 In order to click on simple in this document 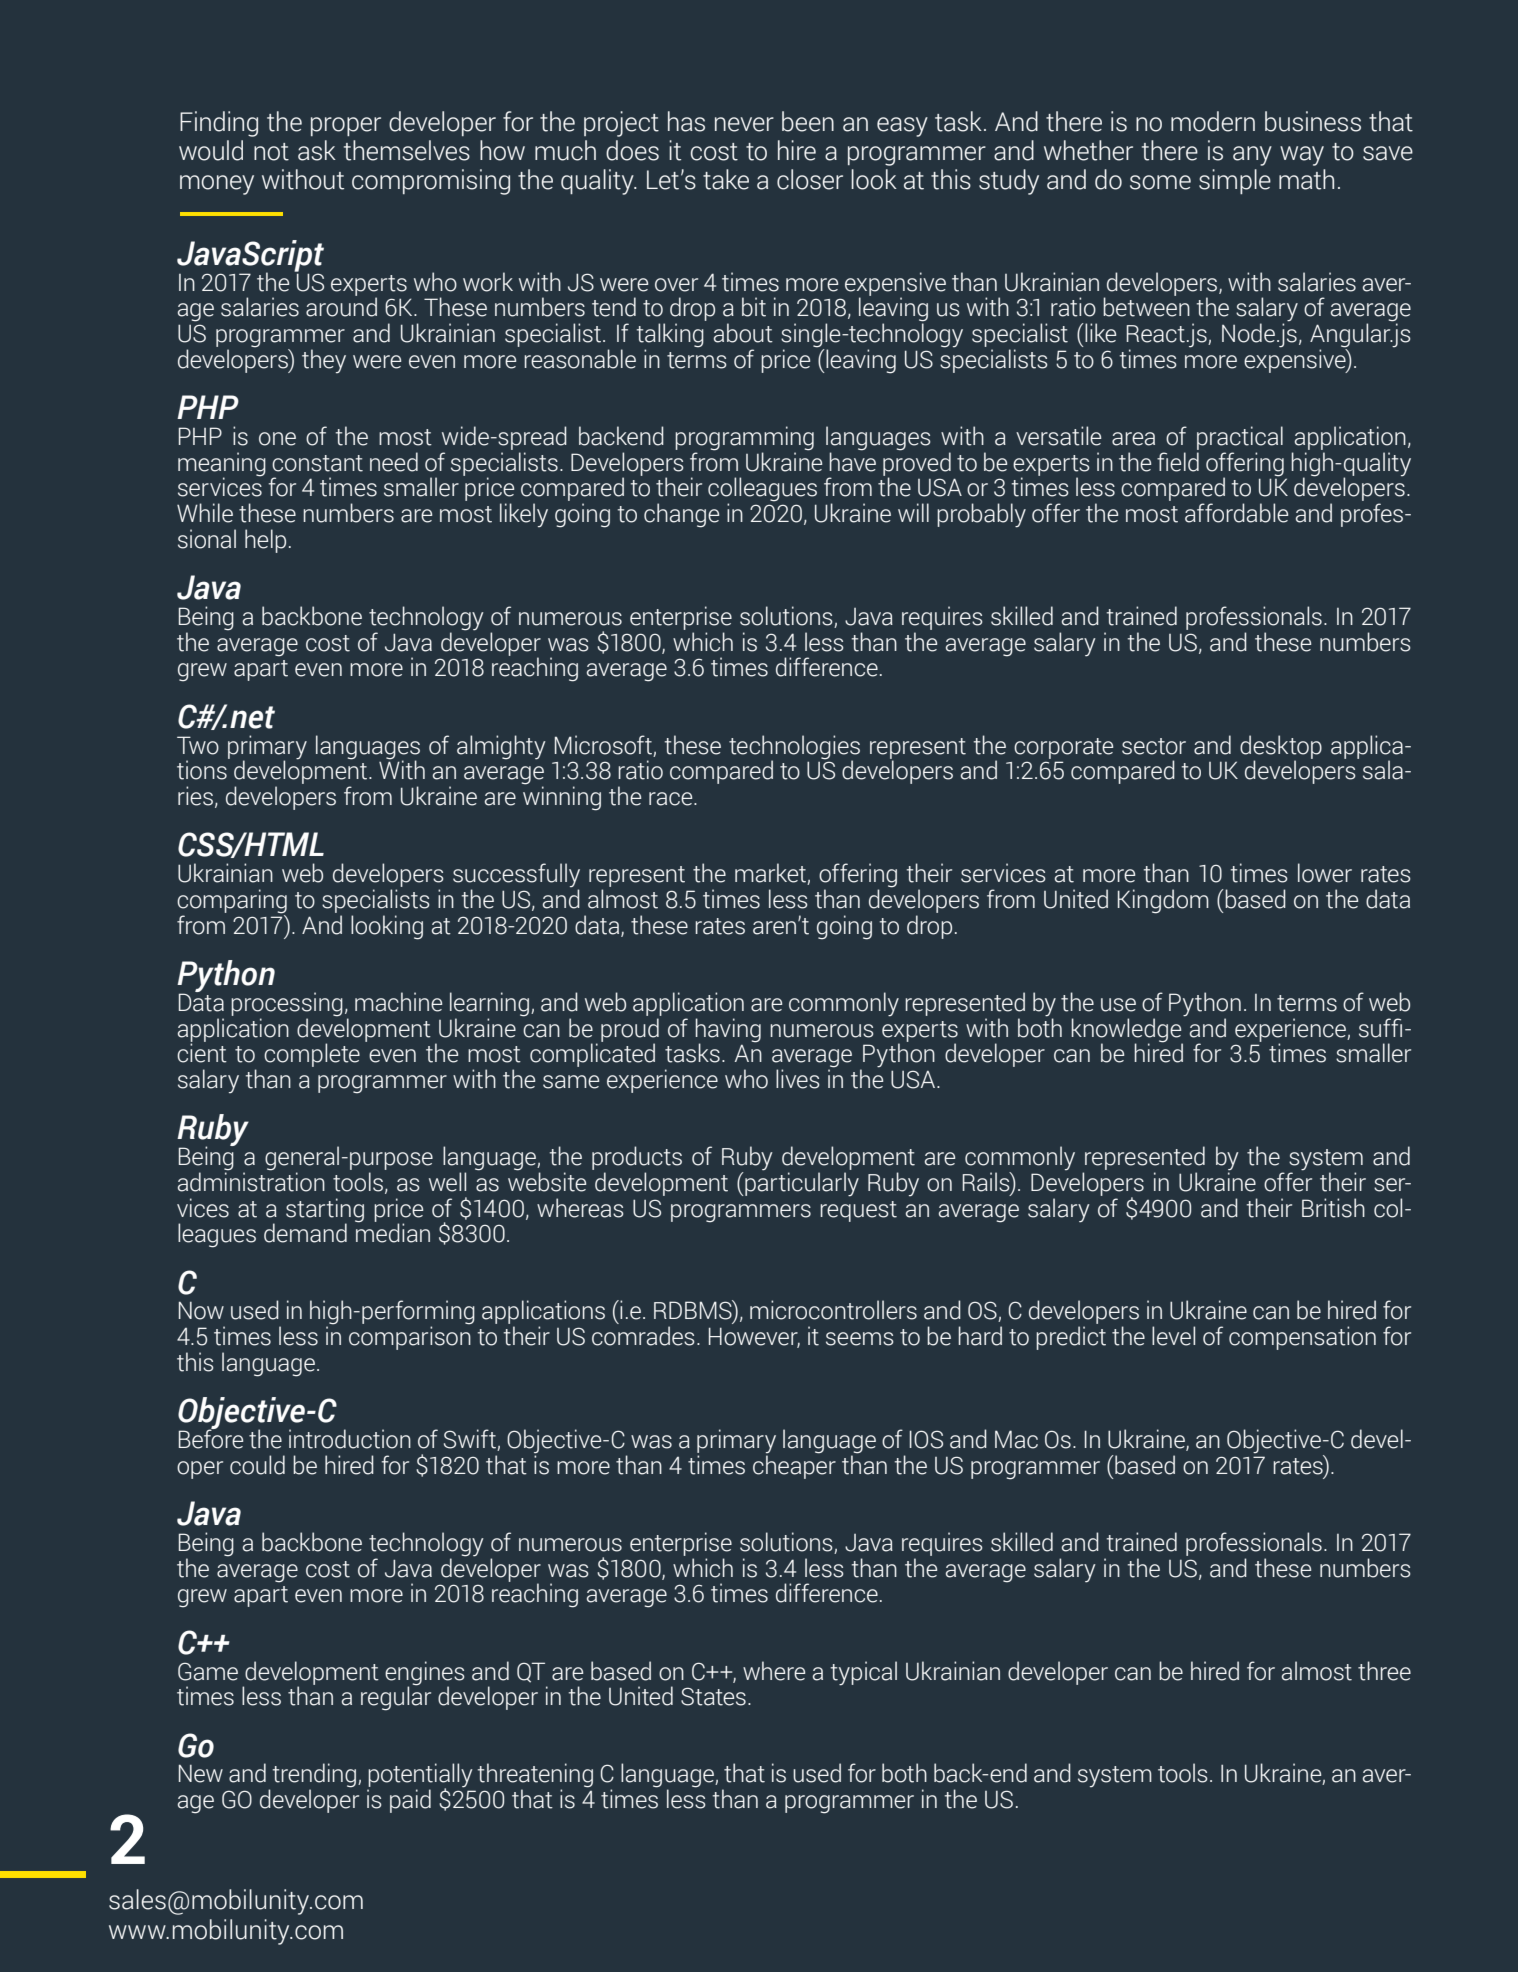, I will do `click(1235, 181)`.
